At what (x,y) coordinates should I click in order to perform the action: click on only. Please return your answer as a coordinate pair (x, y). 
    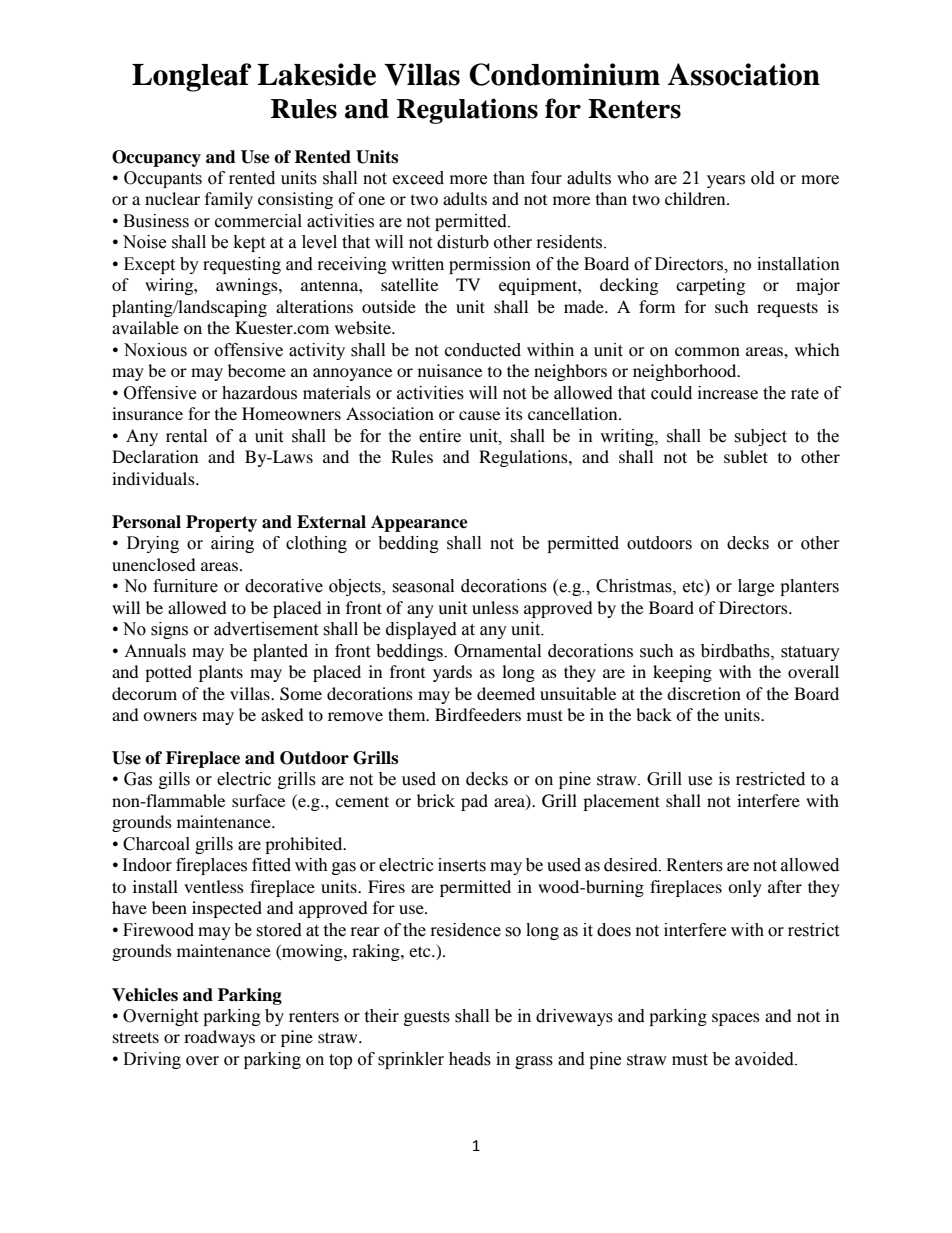
    Looking at the image, I should click on (745, 888).
